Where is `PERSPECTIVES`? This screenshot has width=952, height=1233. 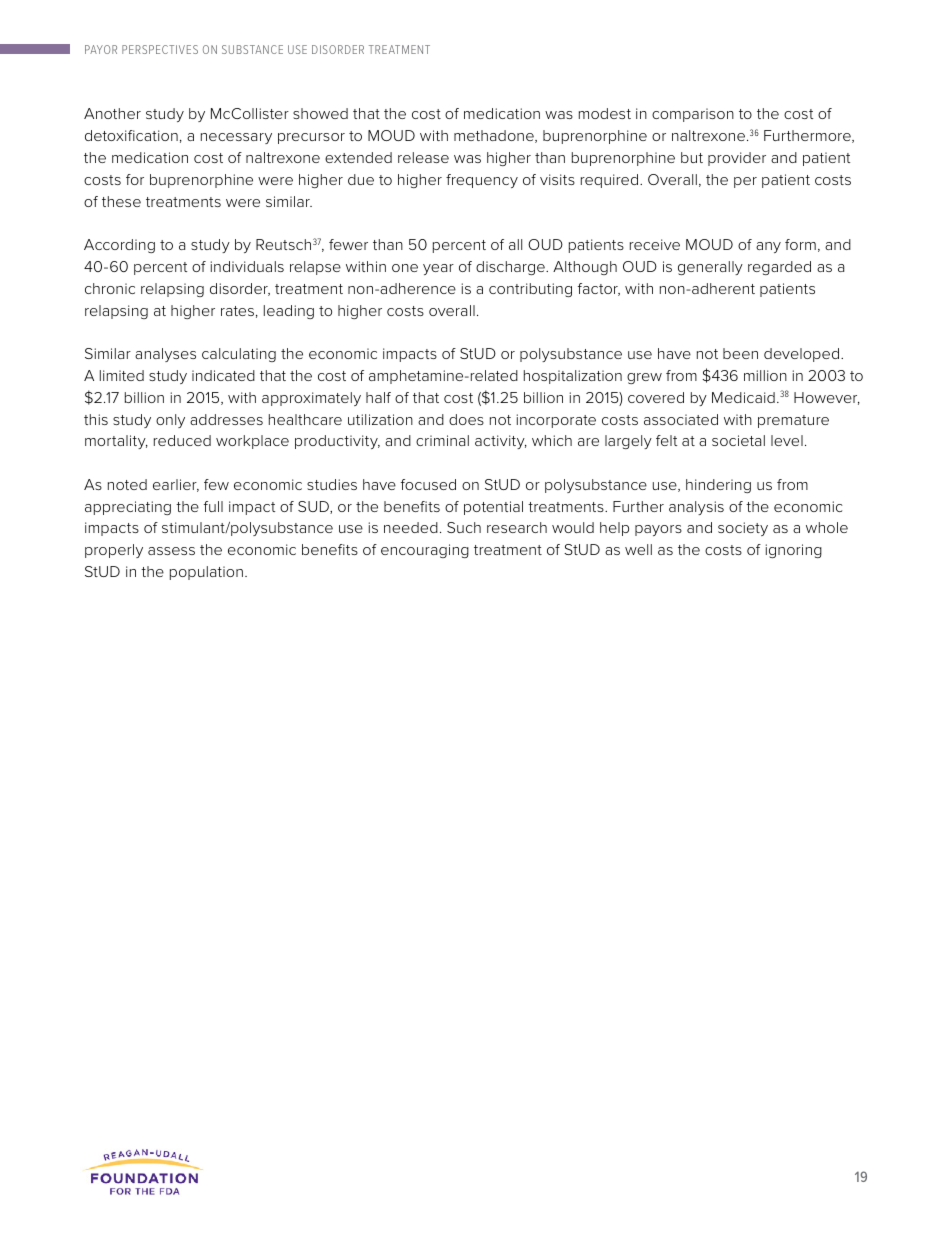 PERSPECTIVES is located at coordinates (160, 49).
